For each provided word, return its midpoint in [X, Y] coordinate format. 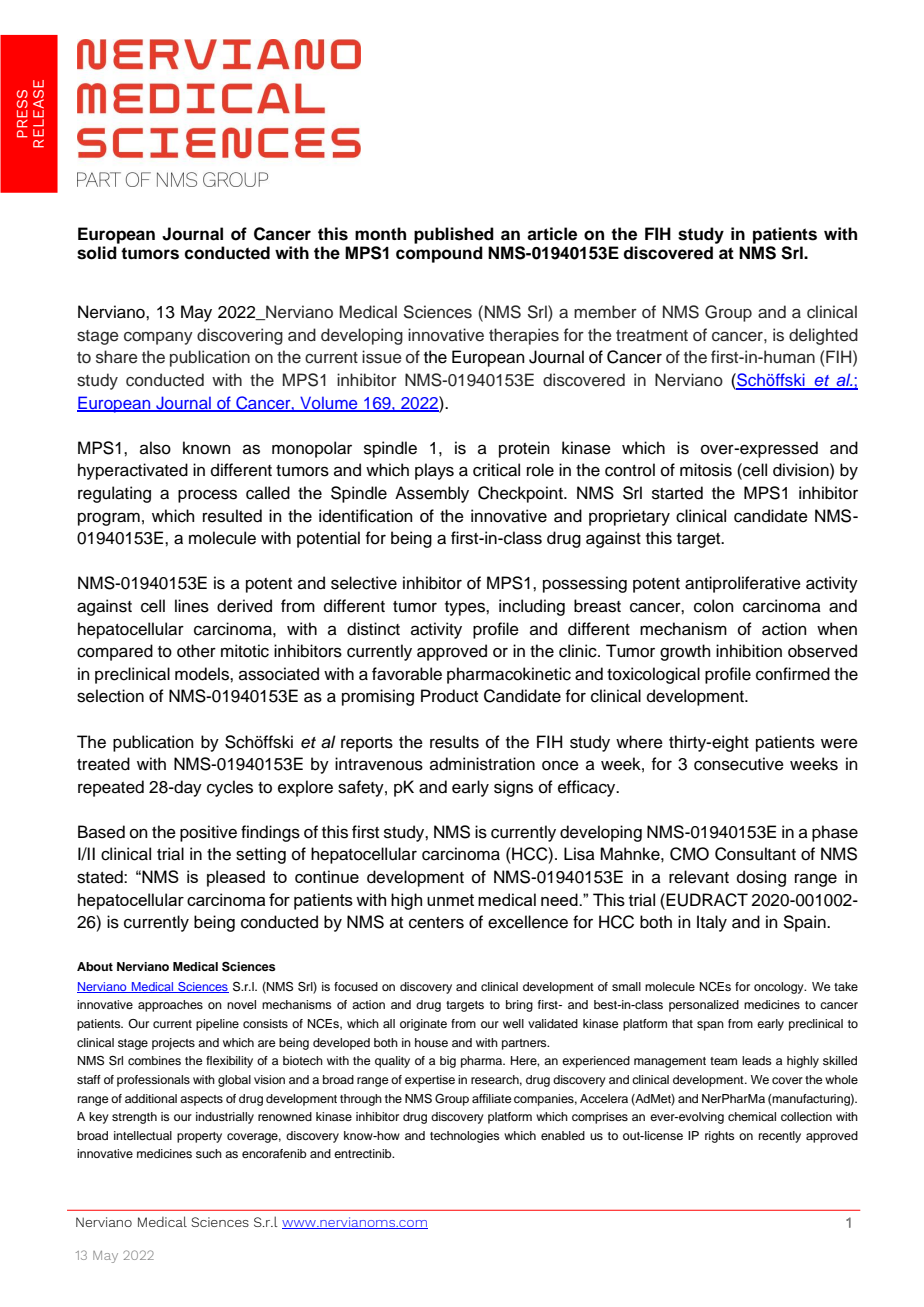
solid [97, 253]
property [199, 1137]
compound [439, 254]
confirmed [793, 674]
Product [449, 696]
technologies [465, 1137]
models [203, 674]
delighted [823, 336]
